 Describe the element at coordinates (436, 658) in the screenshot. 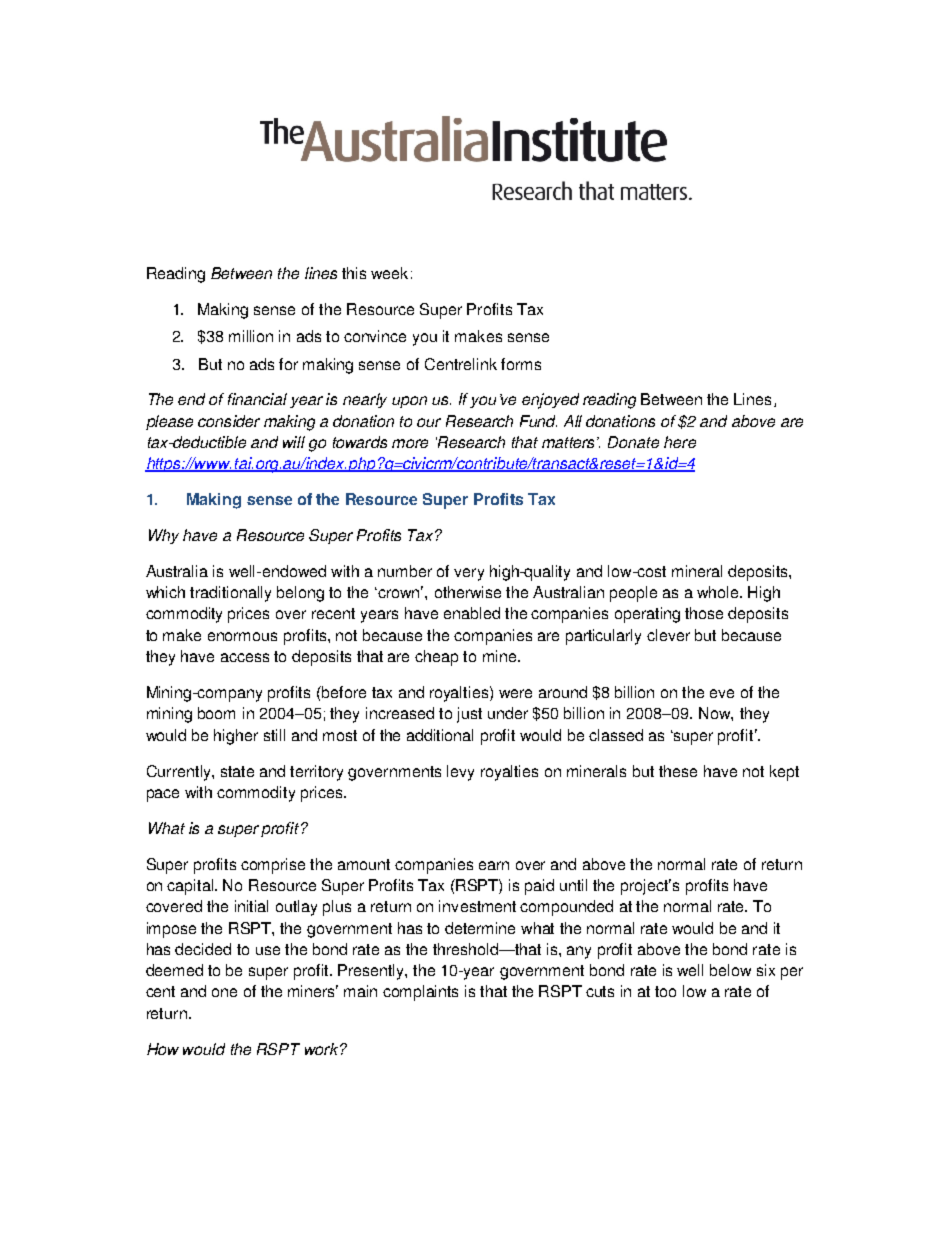

I see `cheap` at that location.
